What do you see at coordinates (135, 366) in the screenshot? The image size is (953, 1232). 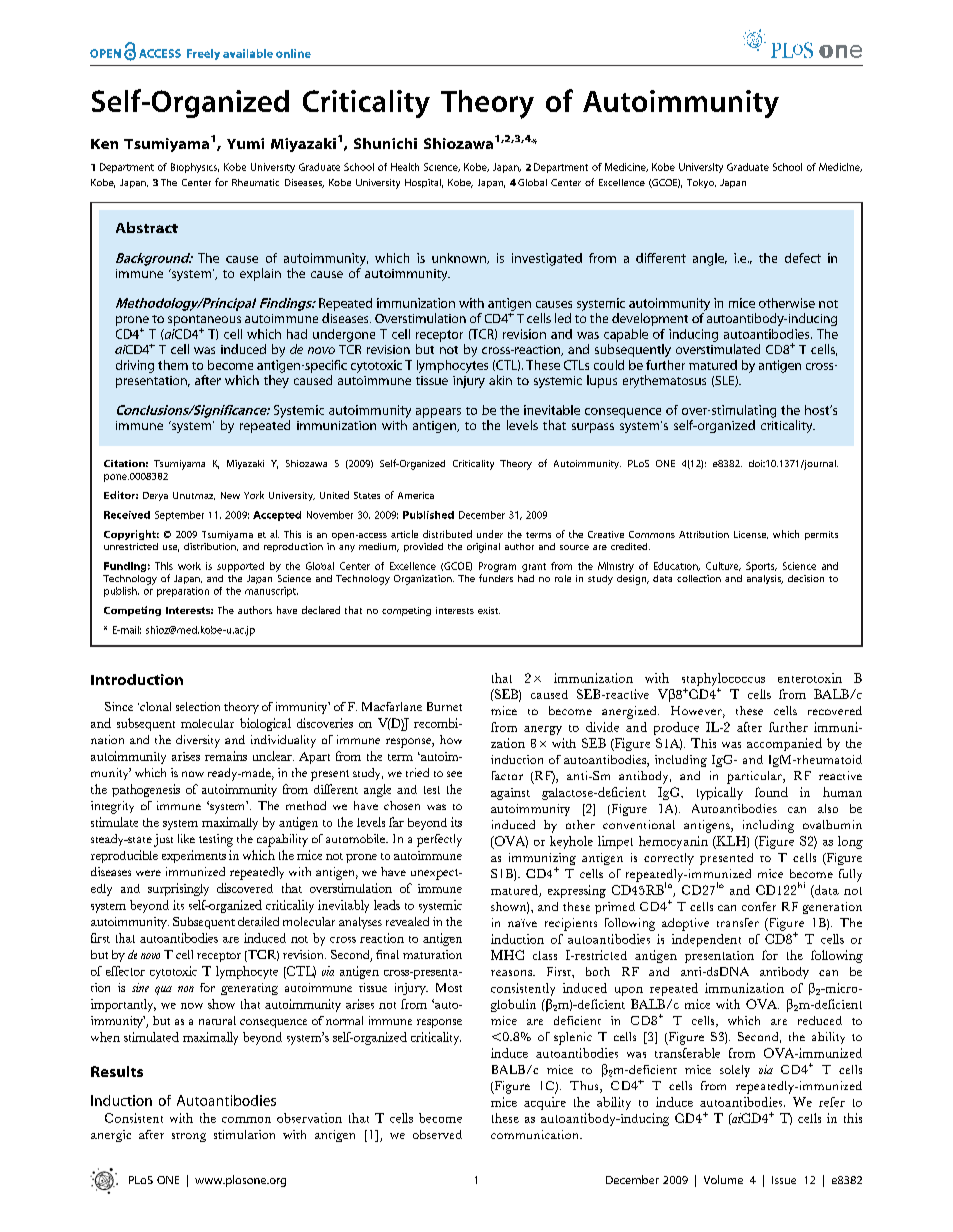 I see `driving` at bounding box center [135, 366].
